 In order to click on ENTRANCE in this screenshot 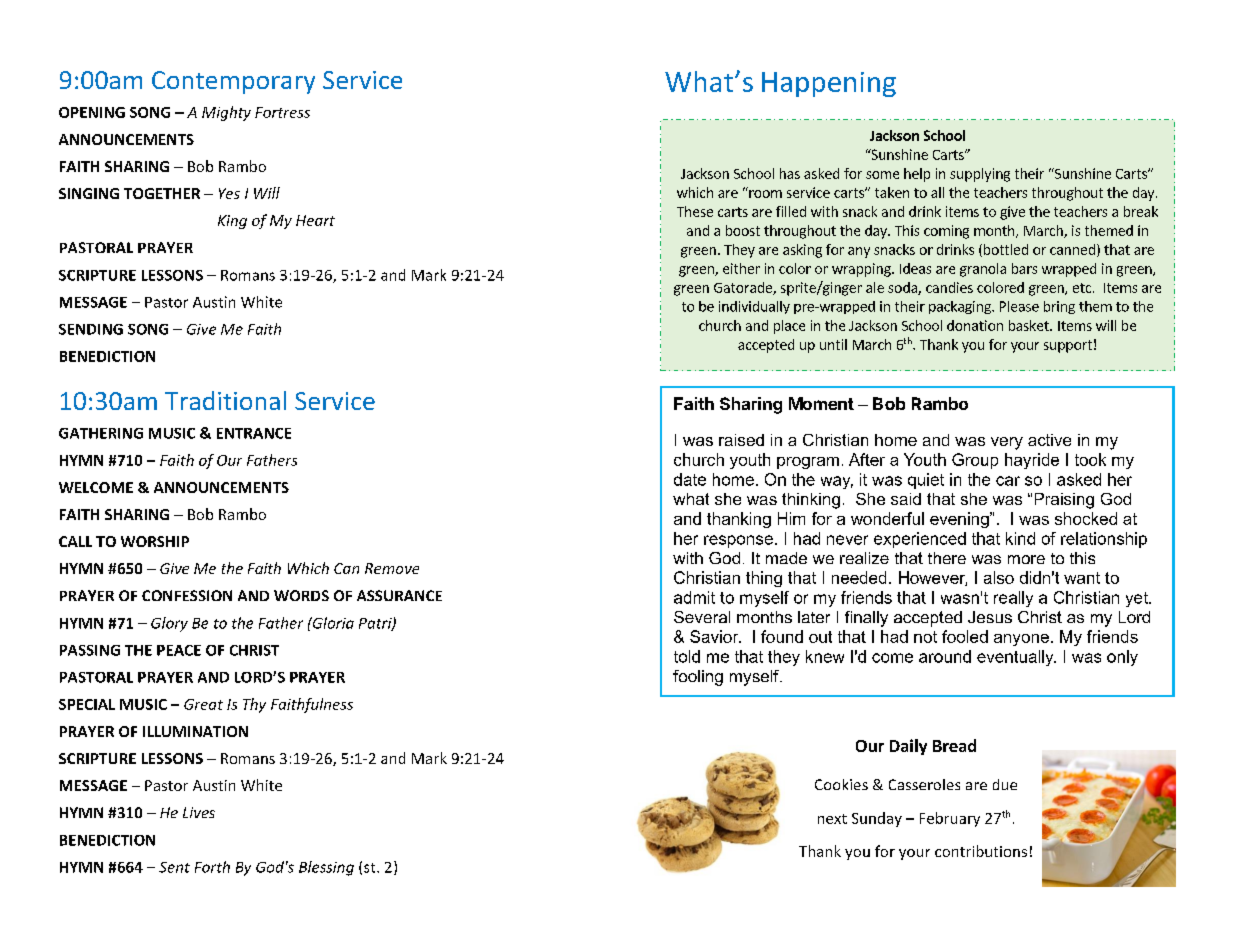, I will do `click(254, 433)`.
